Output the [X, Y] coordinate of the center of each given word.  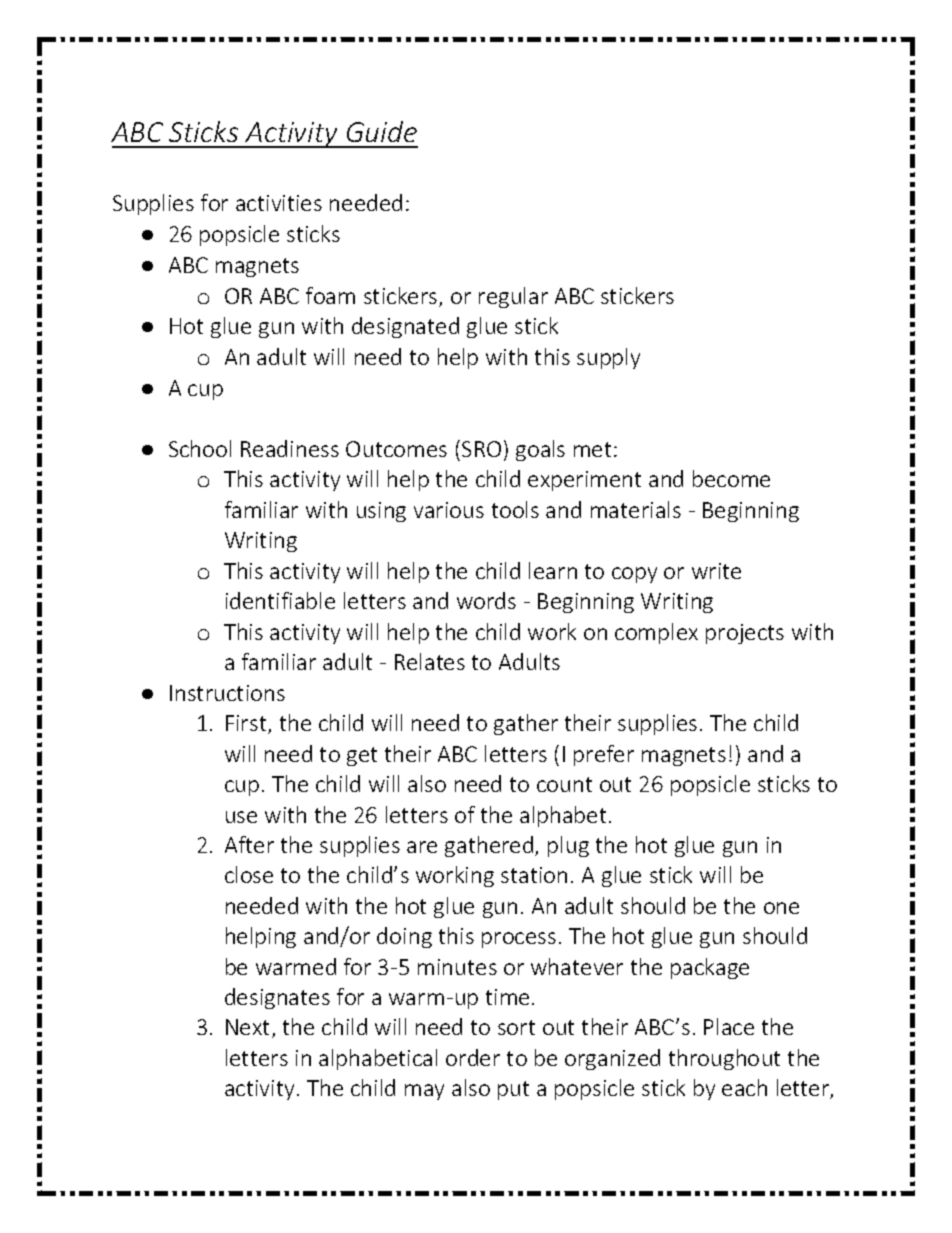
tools [515, 509]
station [534, 875]
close [249, 874]
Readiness [290, 448]
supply [608, 358]
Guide [382, 131]
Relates [430, 661]
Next [249, 1028]
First [247, 724]
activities [279, 203]
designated [405, 327]
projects [745, 634]
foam [330, 295]
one [781, 908]
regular [513, 297]
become [731, 478]
